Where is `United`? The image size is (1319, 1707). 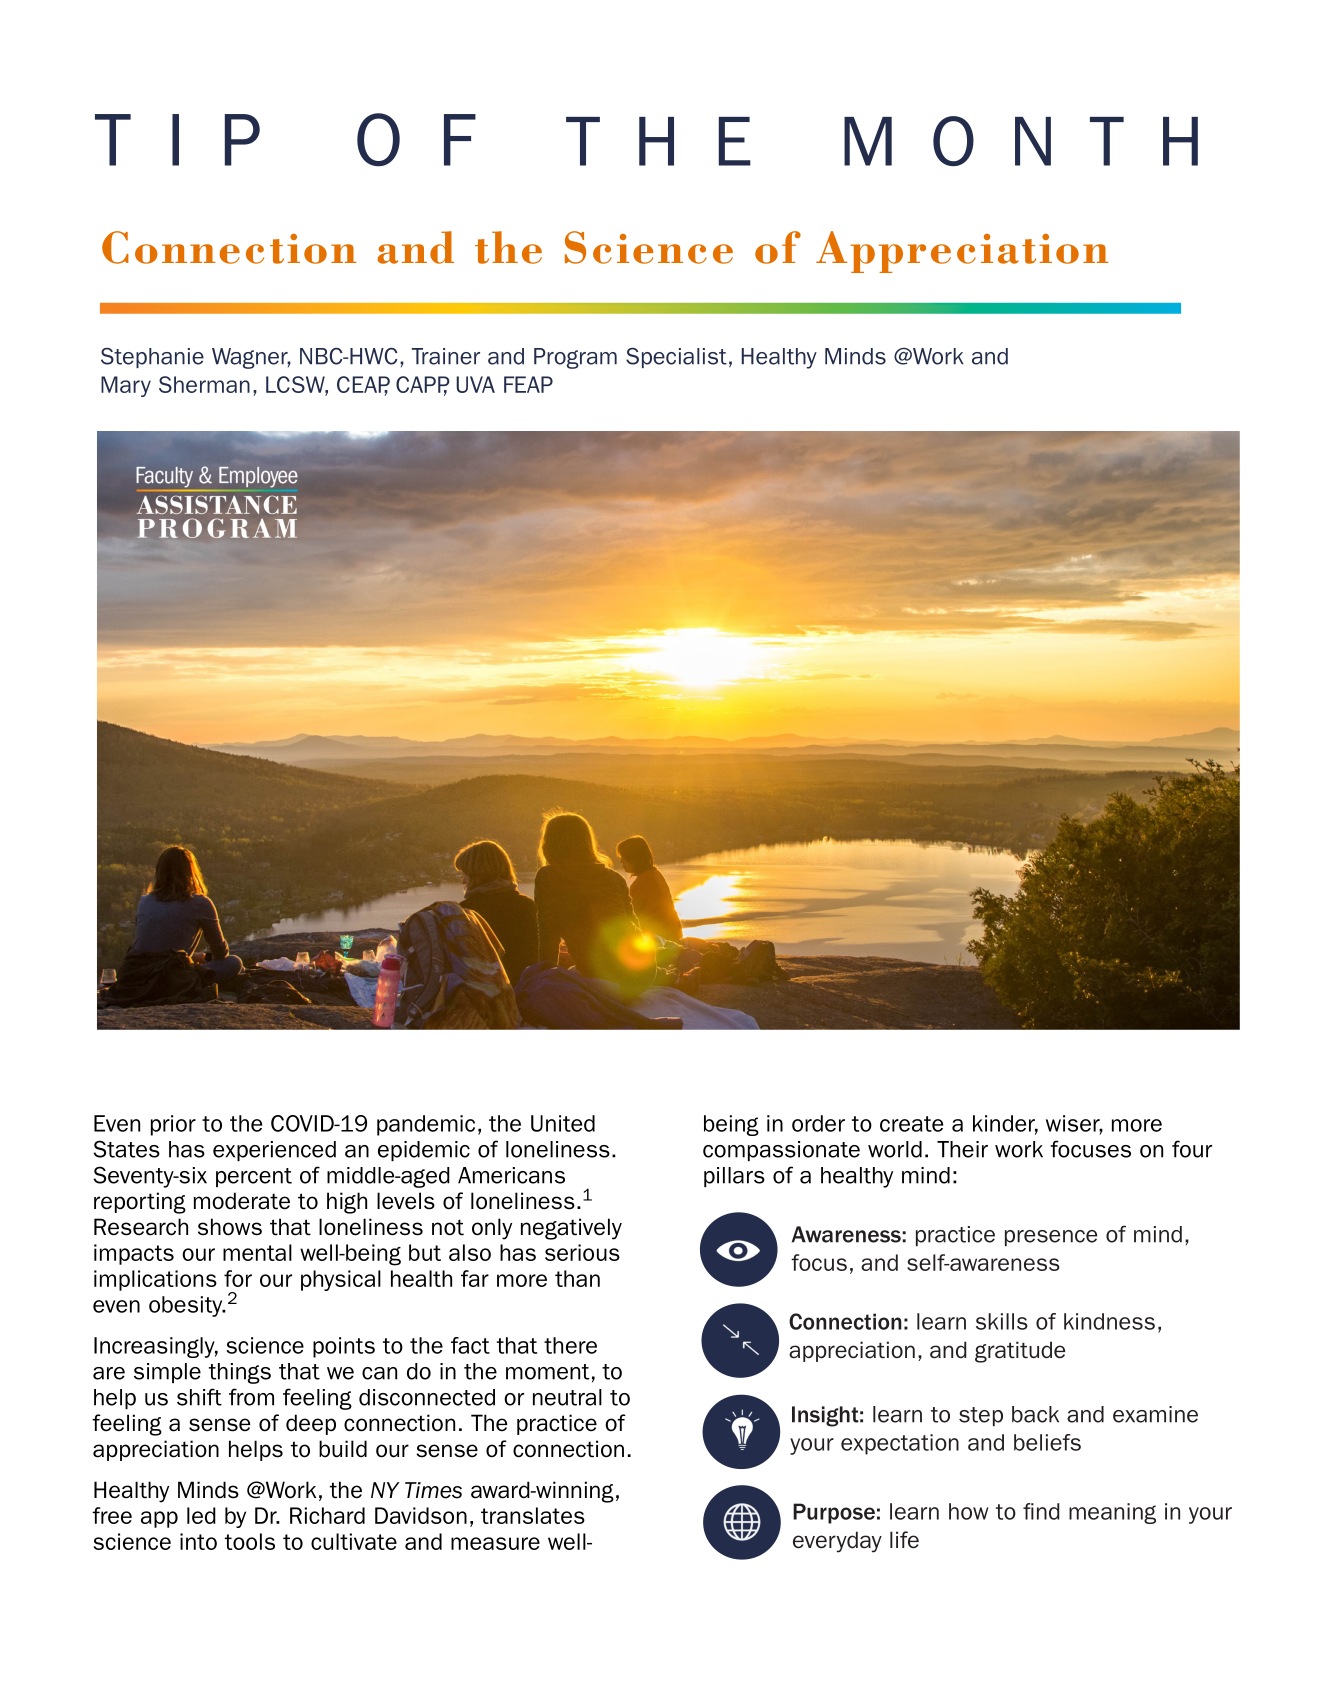 United is located at coordinates (563, 1123).
